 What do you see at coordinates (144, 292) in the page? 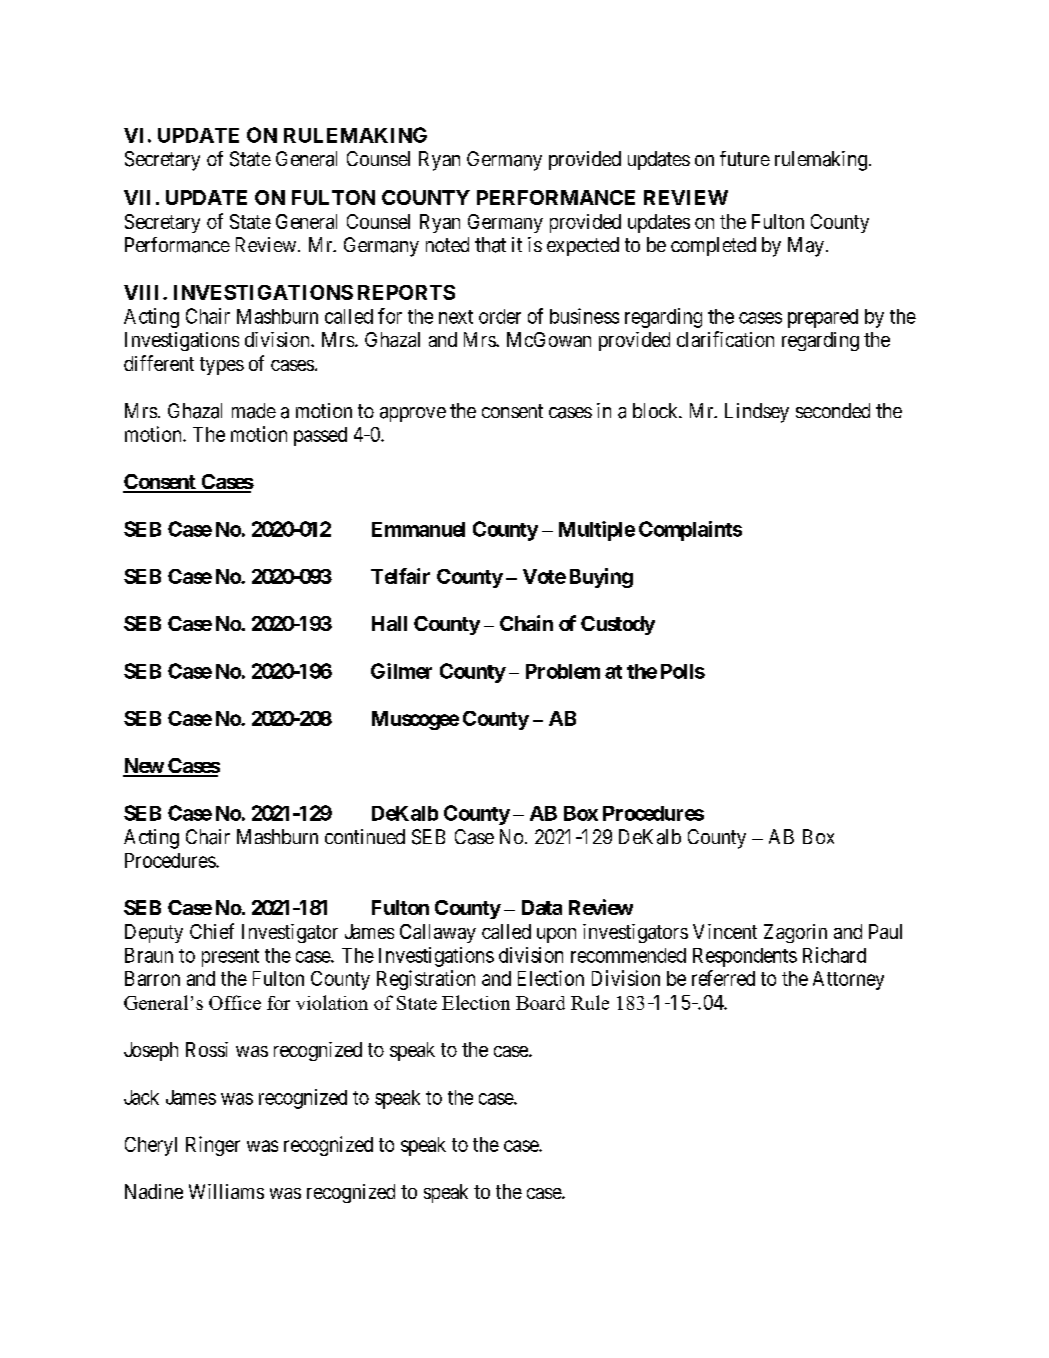
I see `VIII` at bounding box center [144, 292].
